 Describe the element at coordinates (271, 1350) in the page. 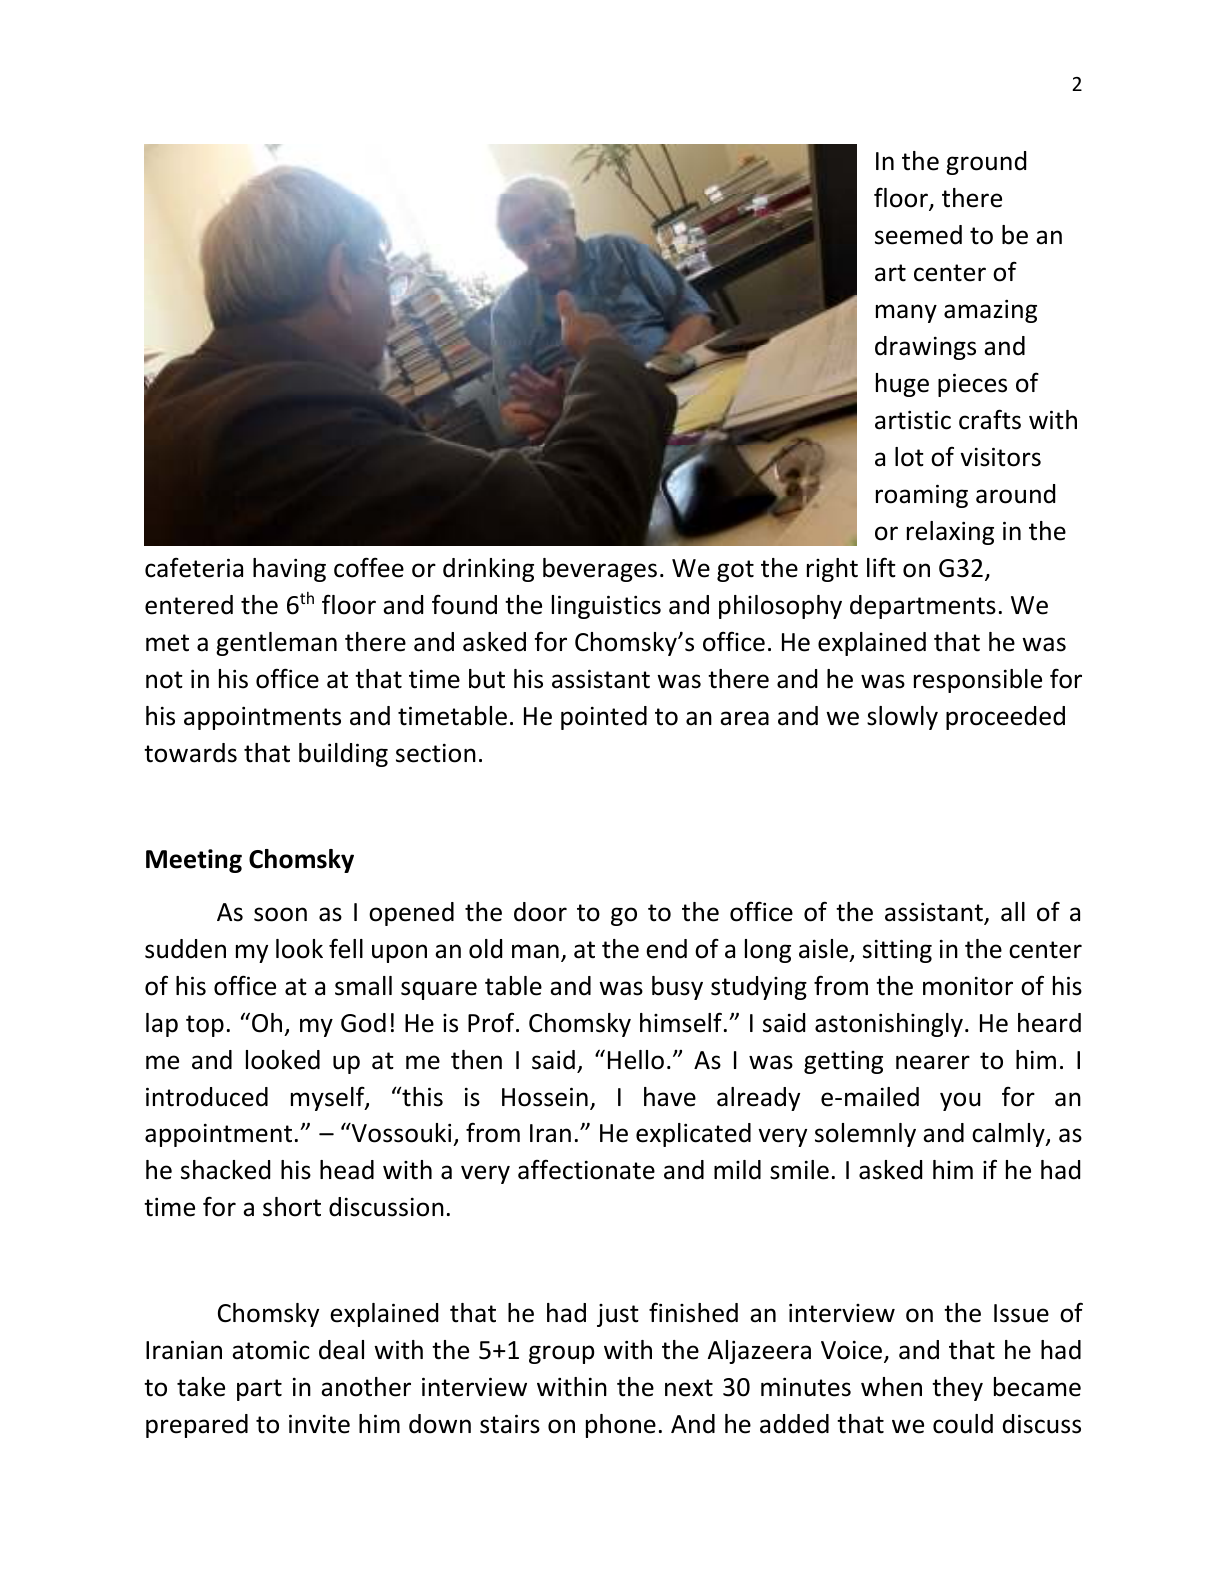

I see `atomic` at that location.
